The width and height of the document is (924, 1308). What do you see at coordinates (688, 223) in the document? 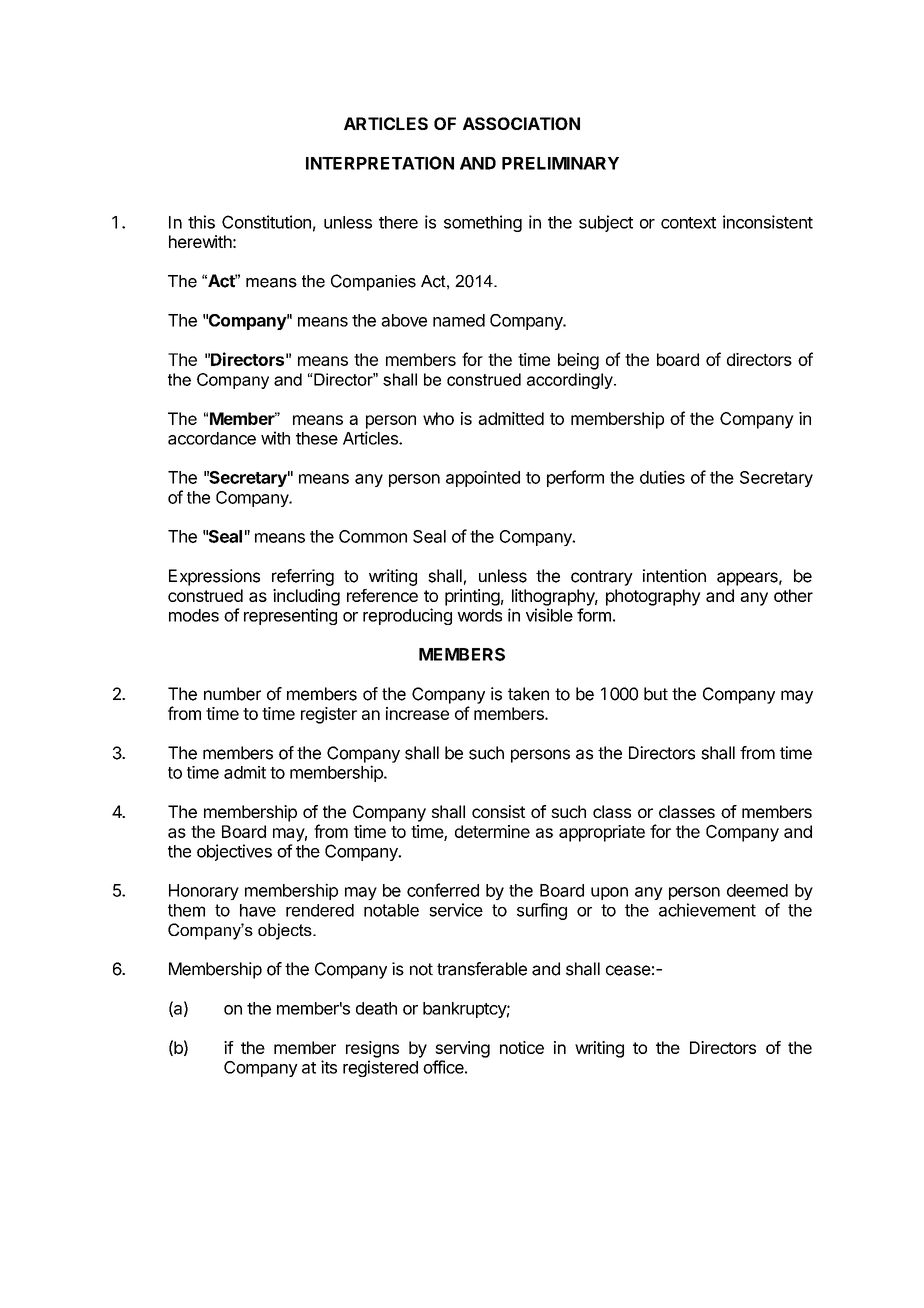
I see `context` at bounding box center [688, 223].
